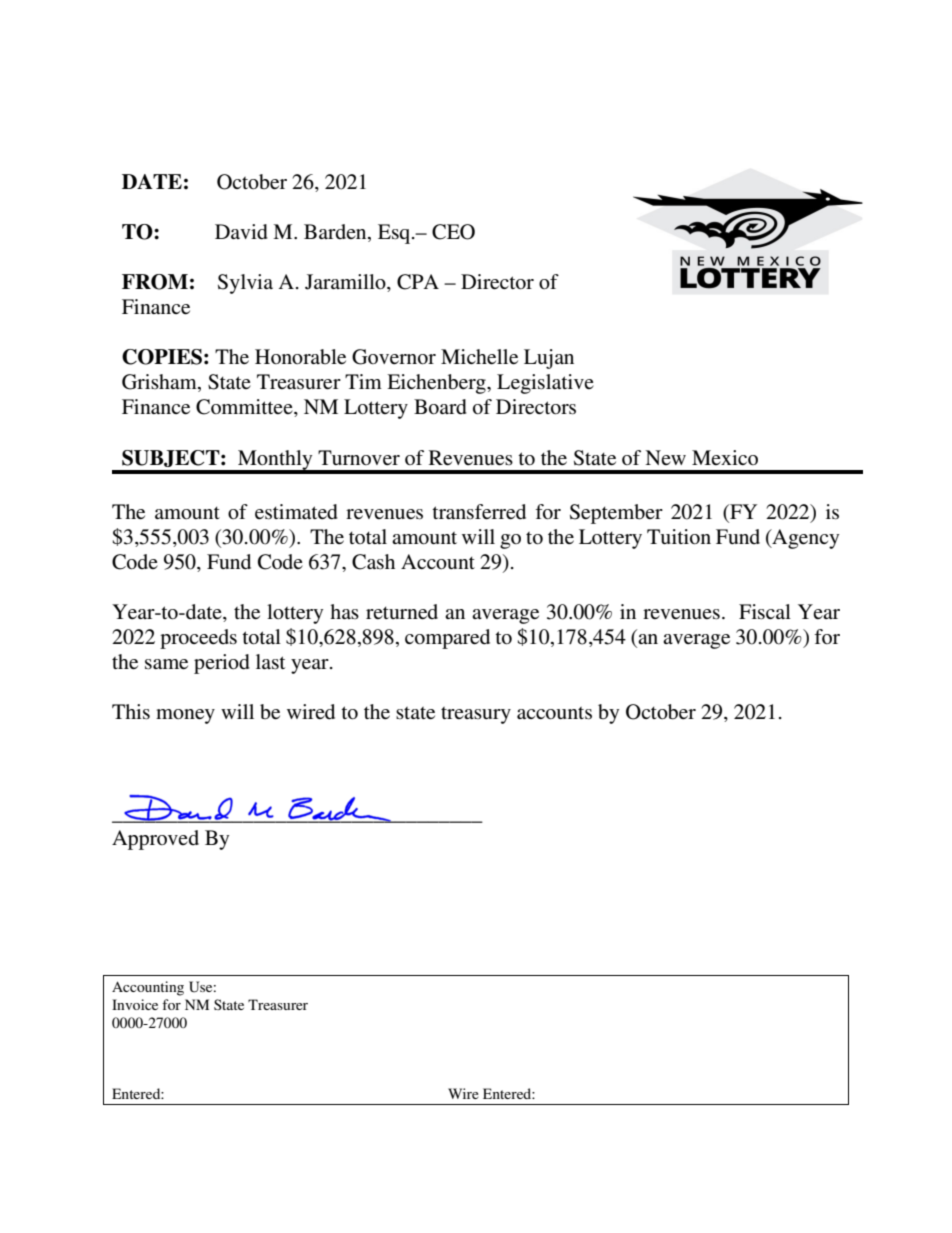 This screenshot has width=952, height=1233. What do you see at coordinates (222, 664) in the screenshot?
I see `period` at bounding box center [222, 664].
